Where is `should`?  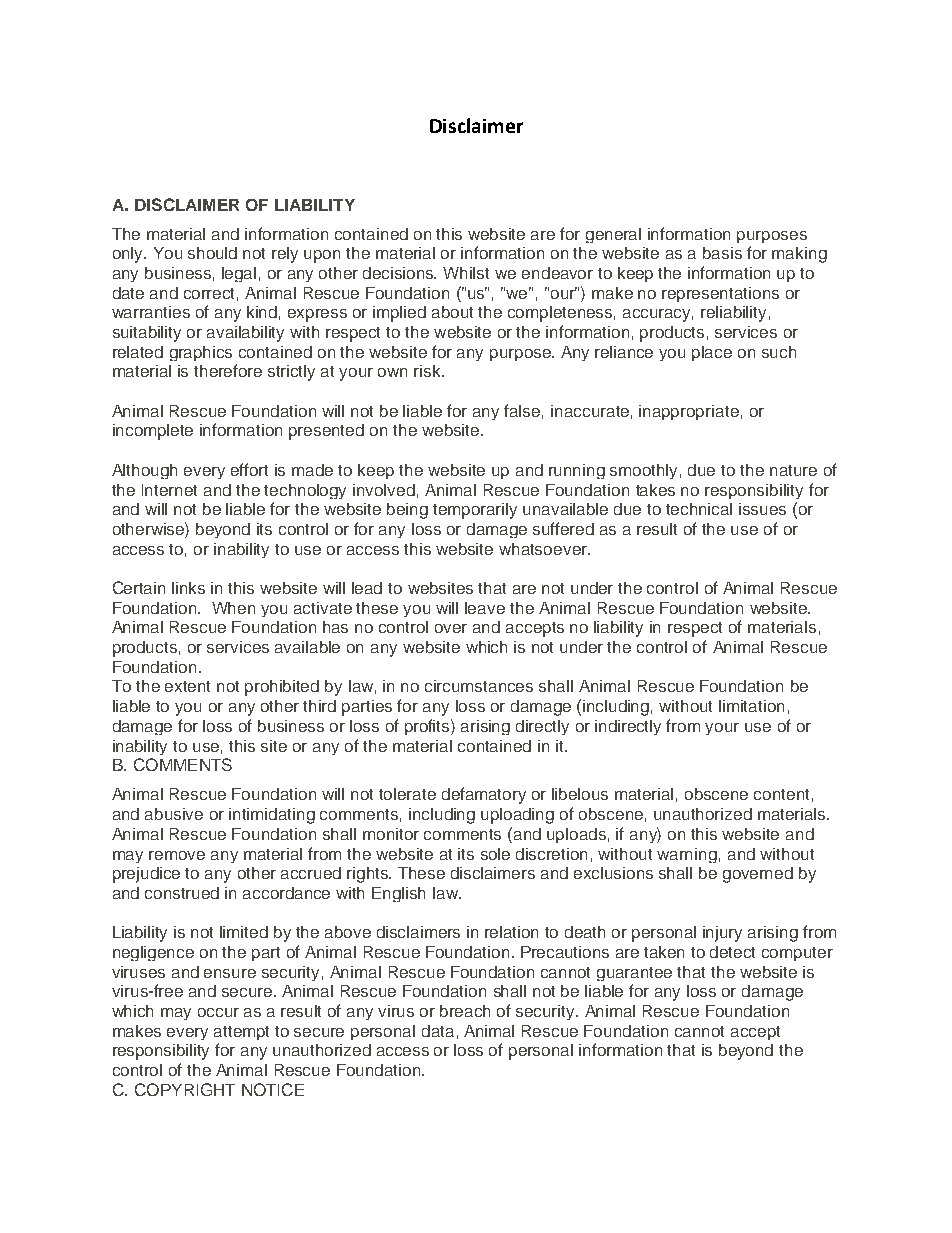
should is located at coordinates (212, 253).
